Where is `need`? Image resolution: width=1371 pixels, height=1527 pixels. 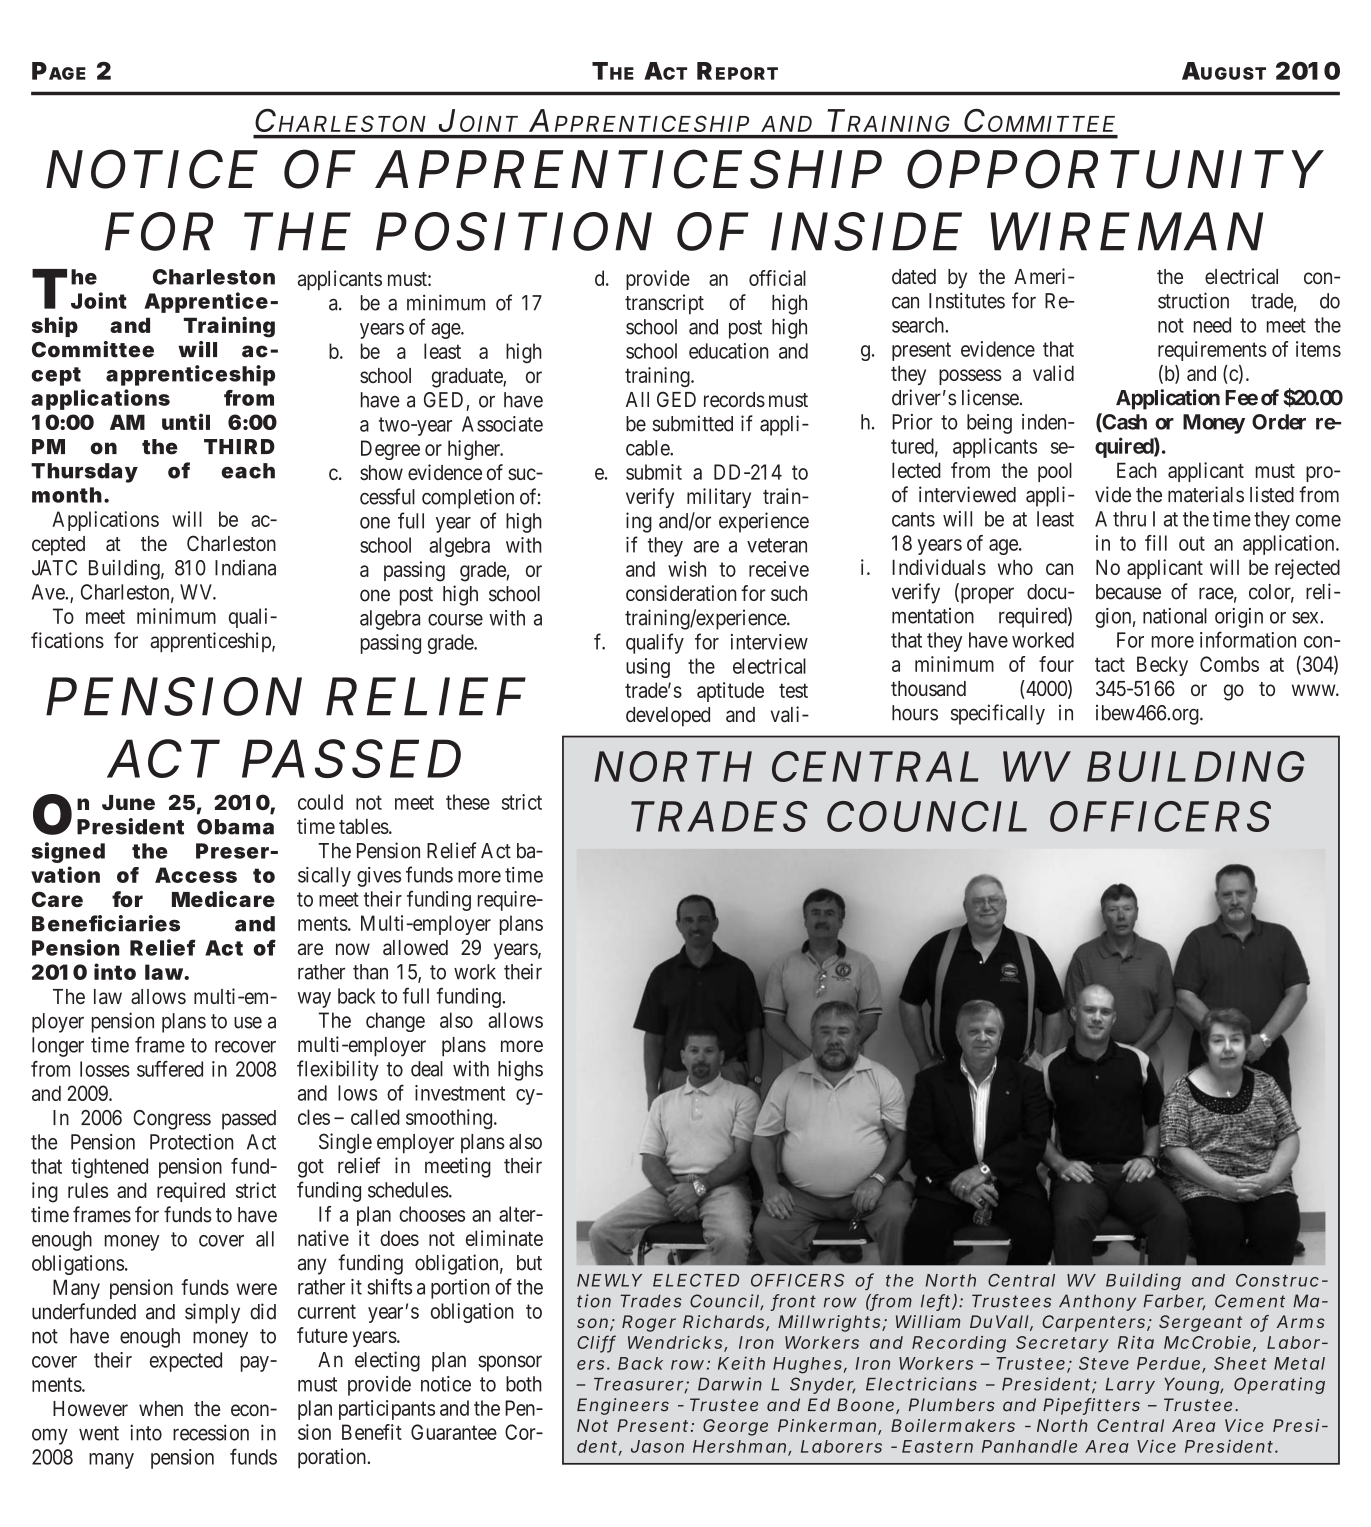
need is located at coordinates (1212, 325).
